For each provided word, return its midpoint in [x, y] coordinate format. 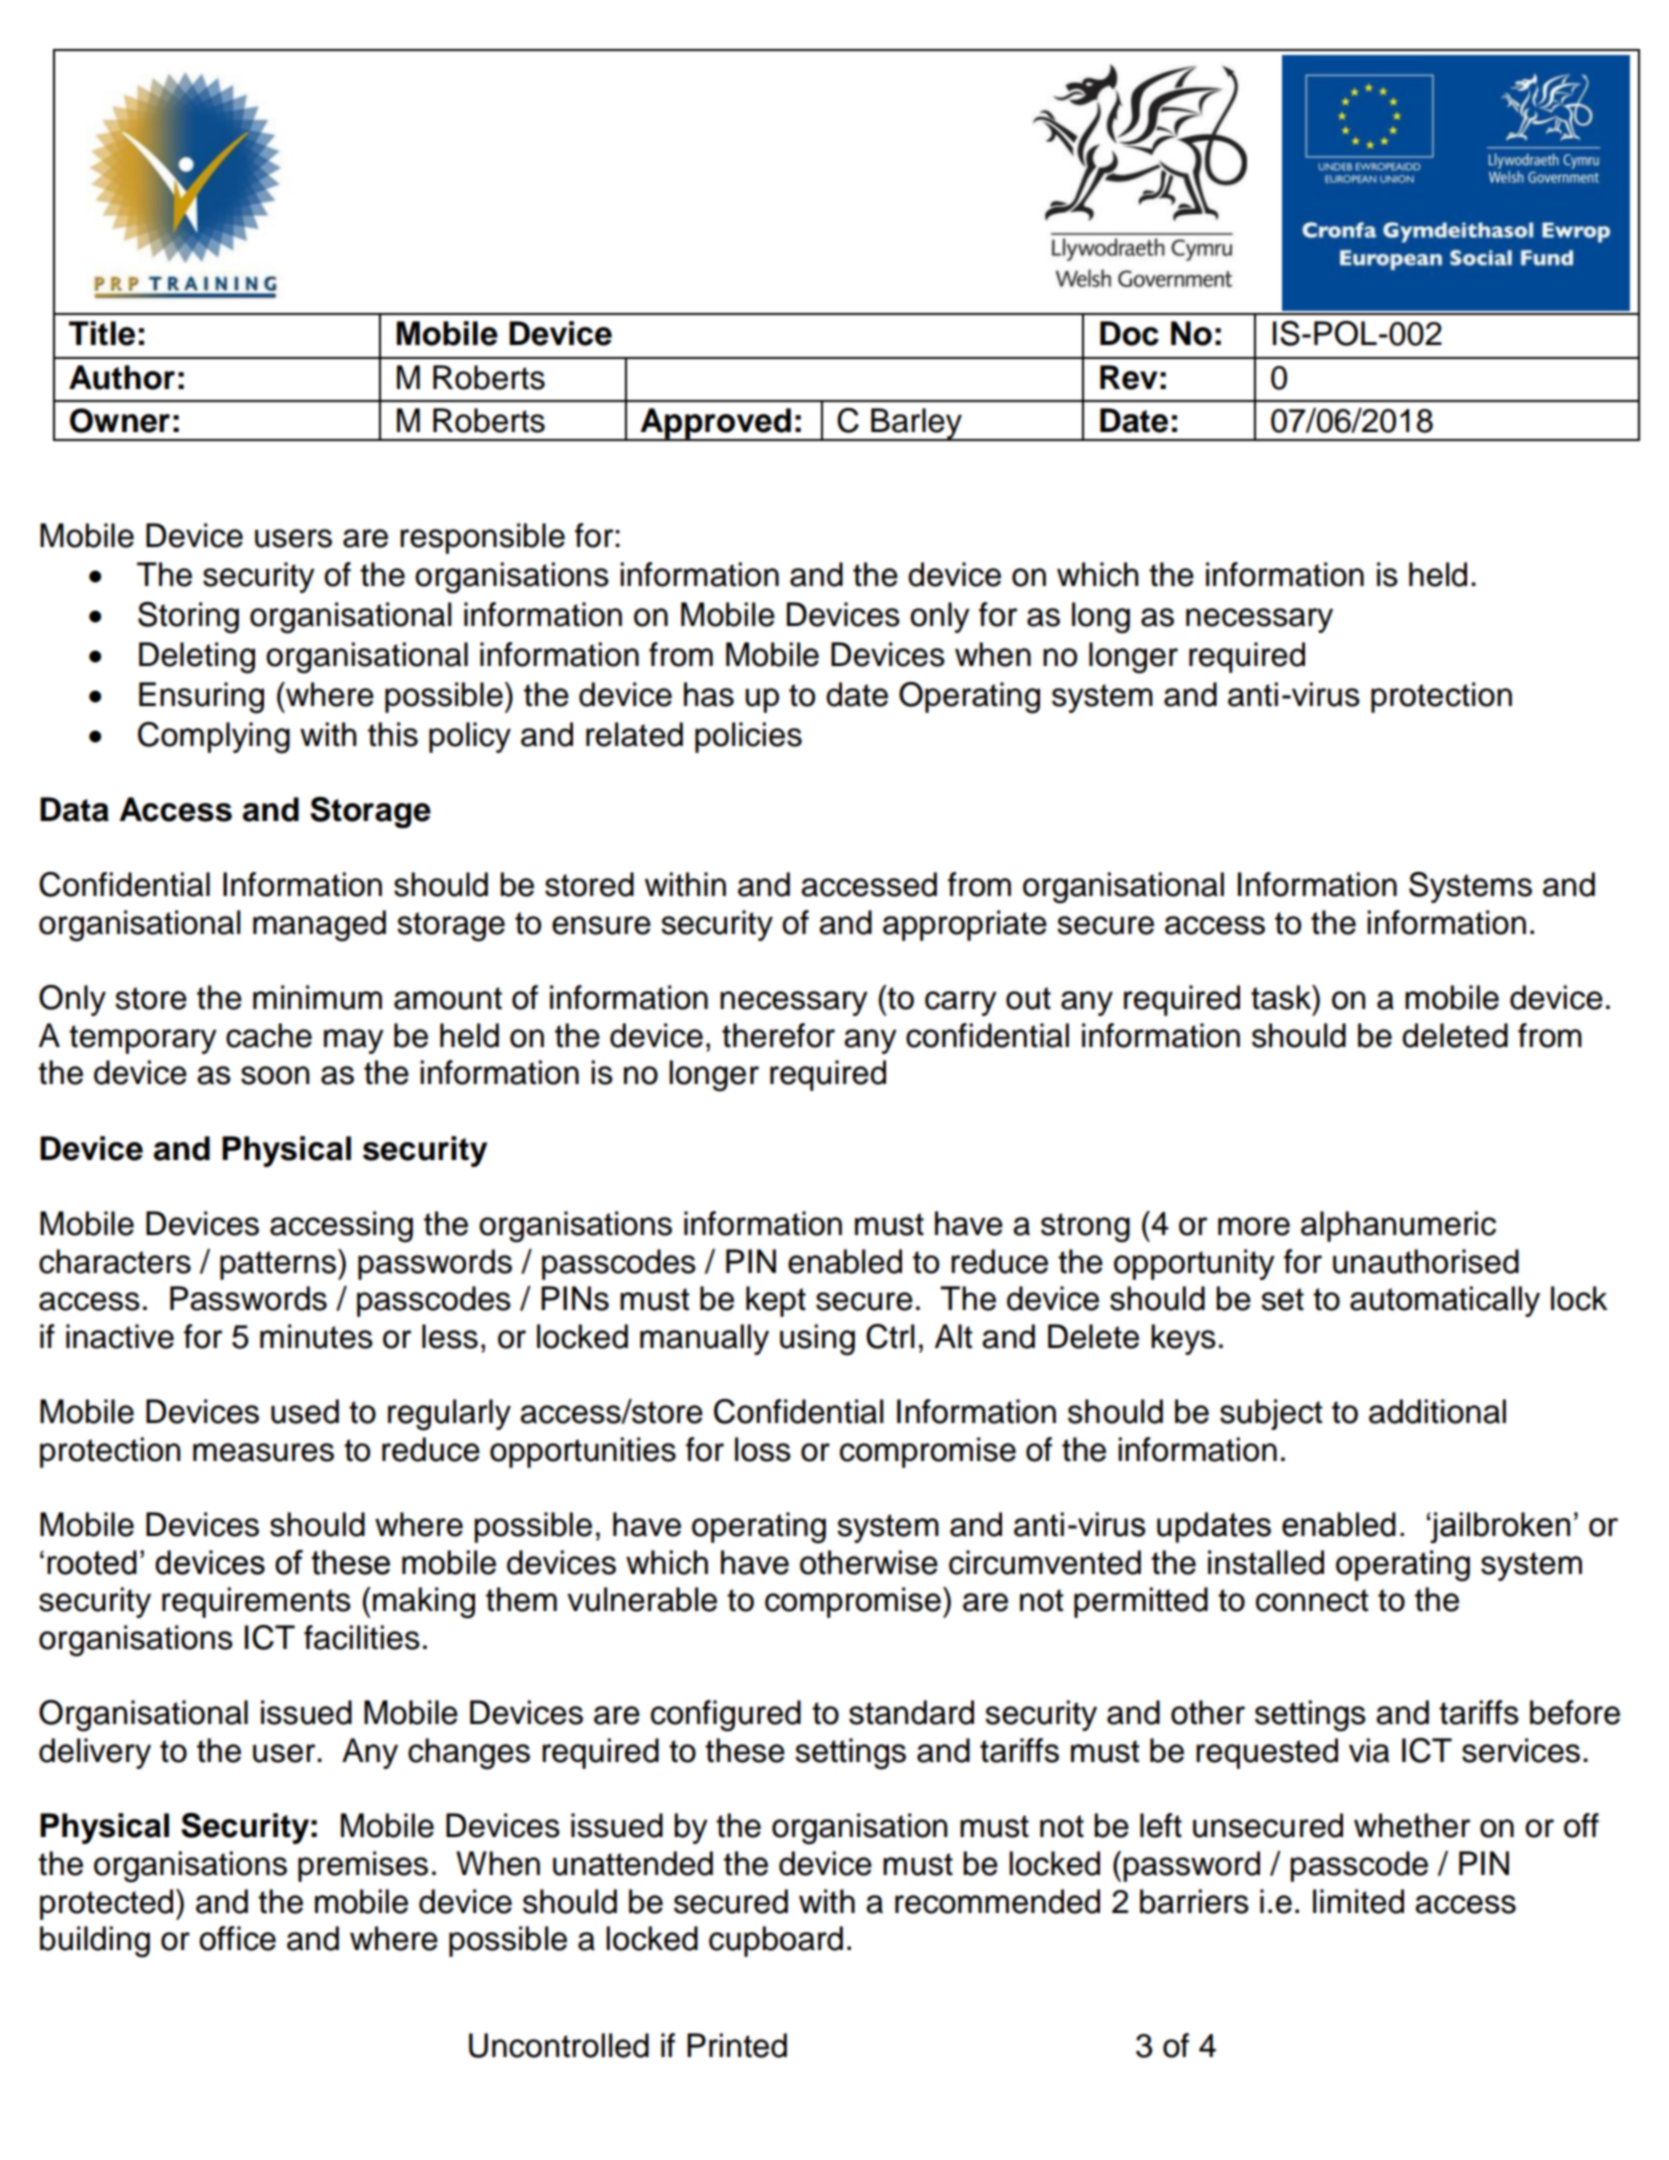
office [237, 1938]
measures [263, 1452]
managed [319, 926]
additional [1437, 1411]
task [1282, 997]
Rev [1129, 377]
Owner [120, 420]
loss [763, 1449]
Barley [916, 424]
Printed [737, 2045]
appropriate [965, 925]
